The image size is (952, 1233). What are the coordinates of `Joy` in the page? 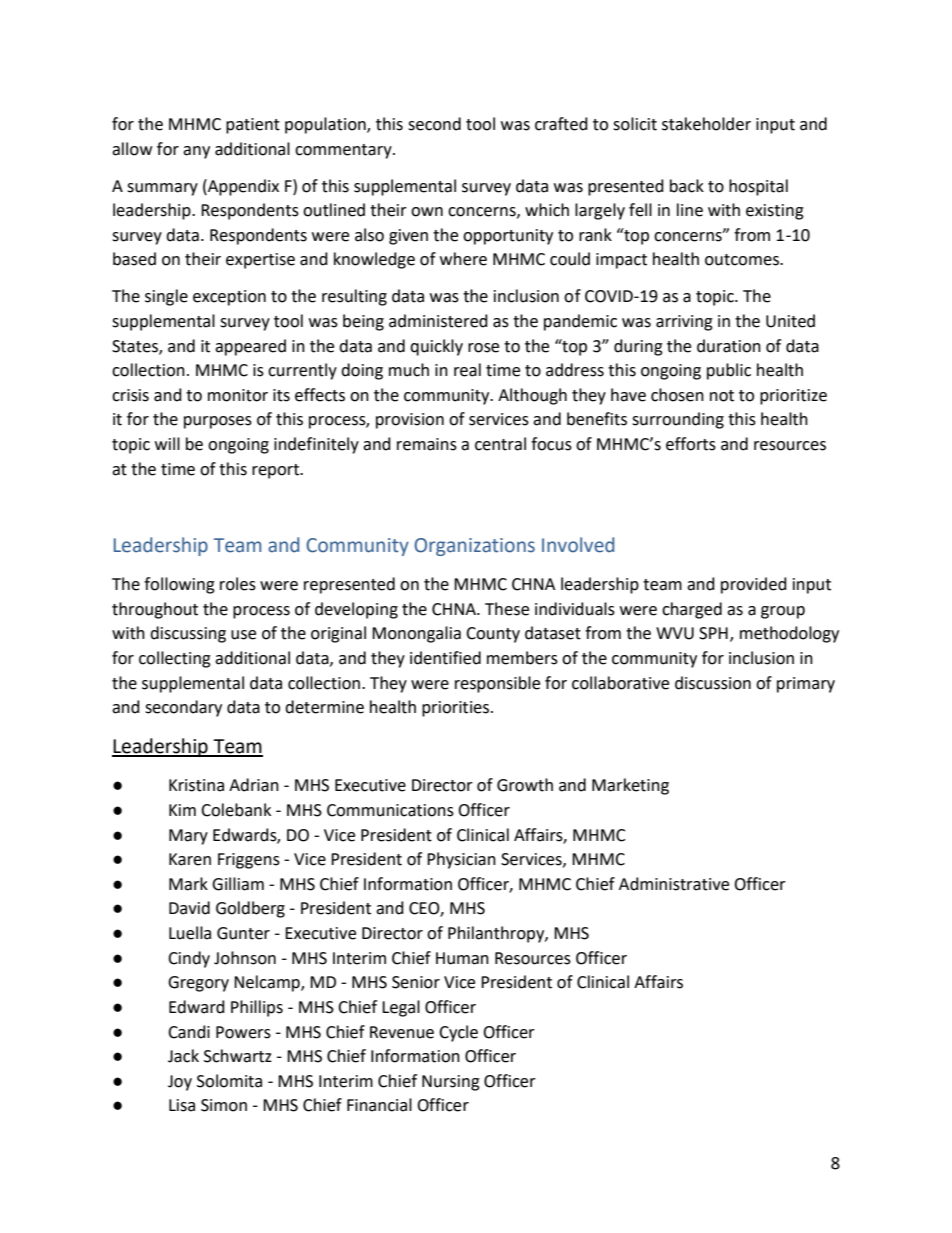 It's located at (180, 1083).
